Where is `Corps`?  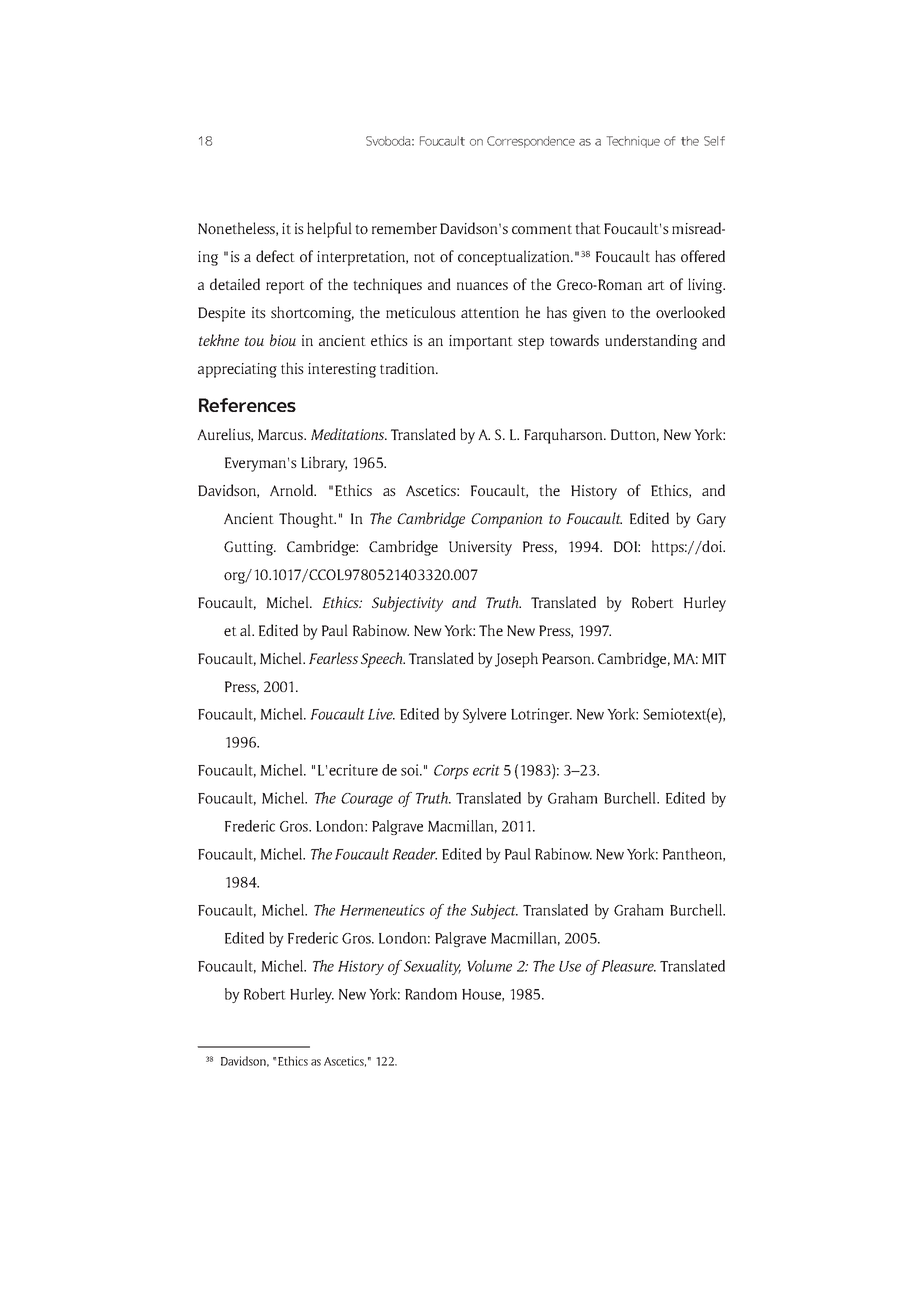
Corps is located at coordinates (451, 772).
